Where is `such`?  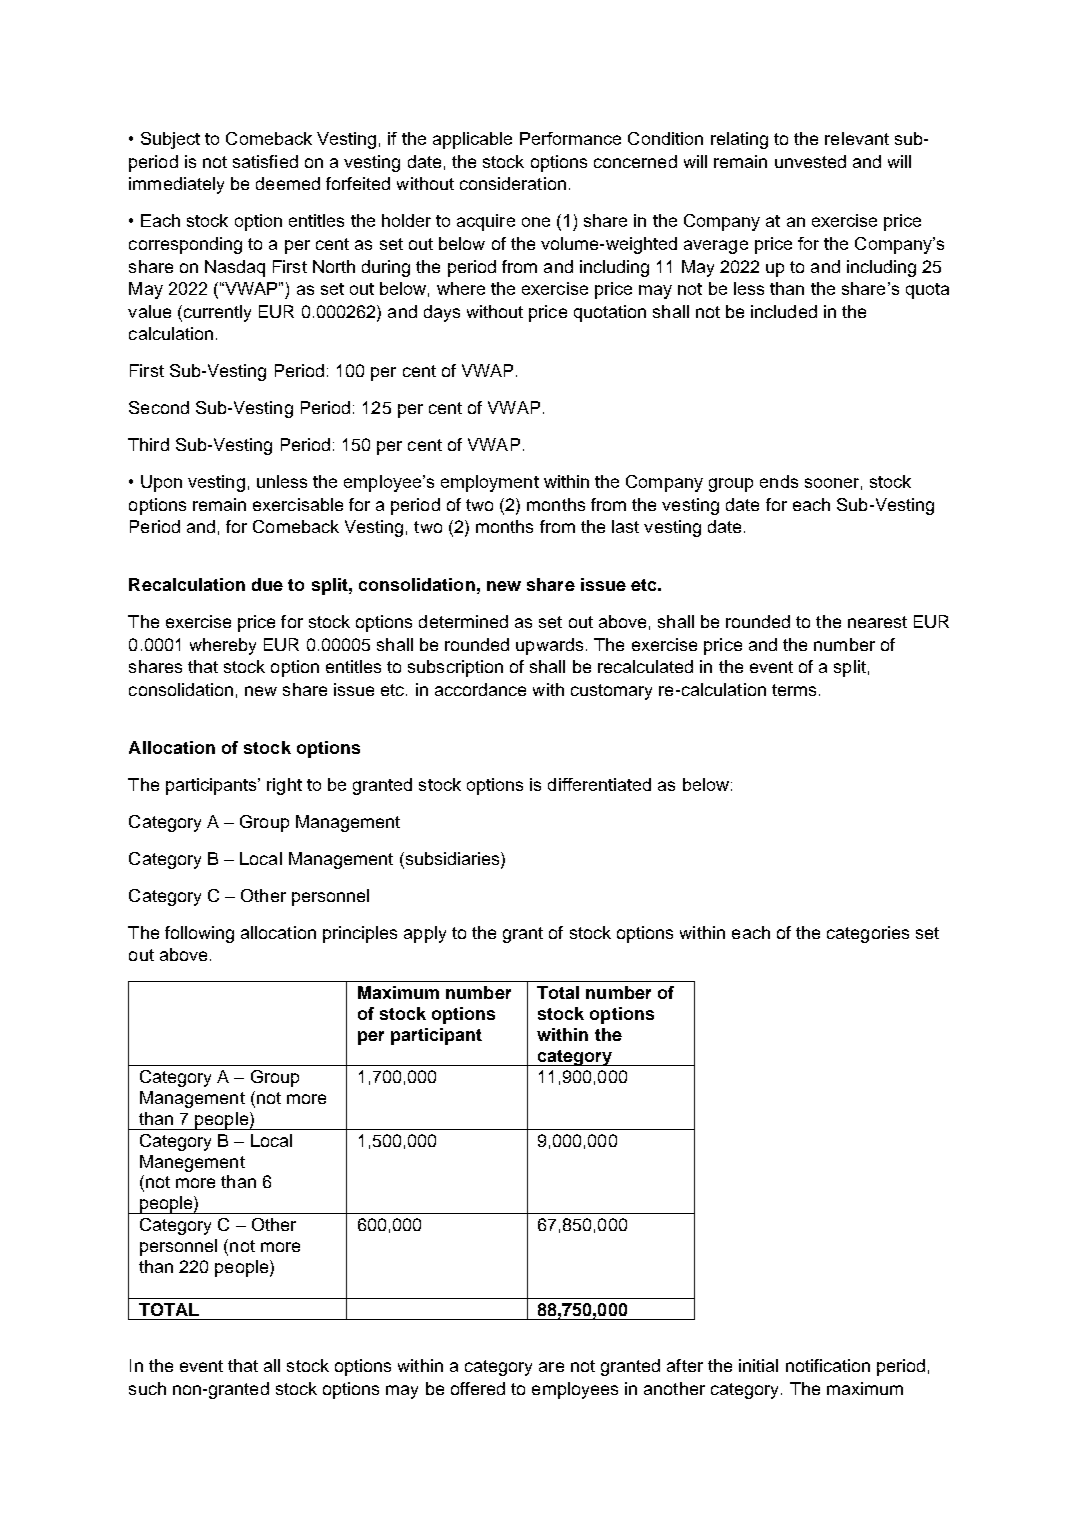 such is located at coordinates (147, 1388).
